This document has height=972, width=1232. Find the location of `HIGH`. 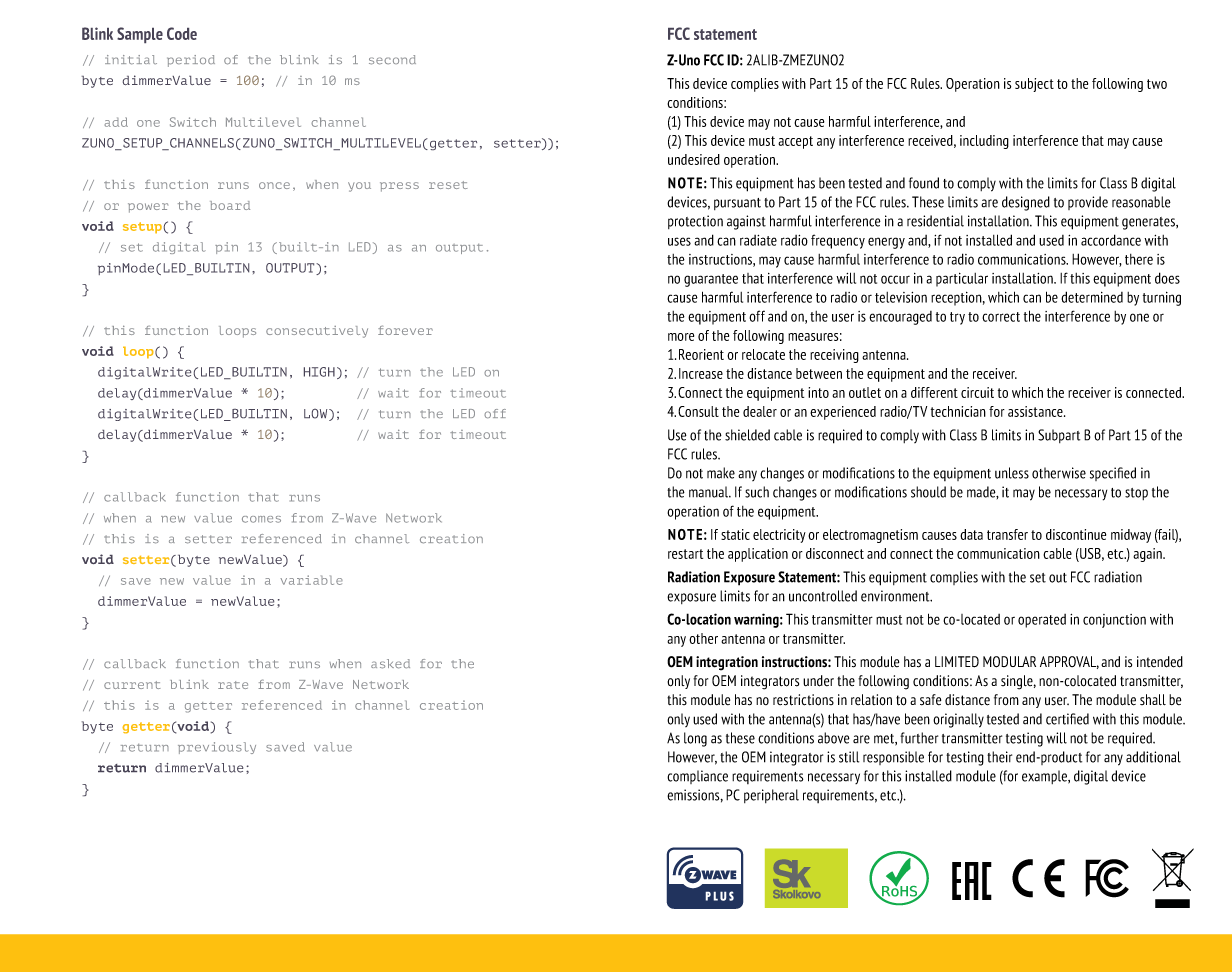

HIGH is located at coordinates (319, 372).
